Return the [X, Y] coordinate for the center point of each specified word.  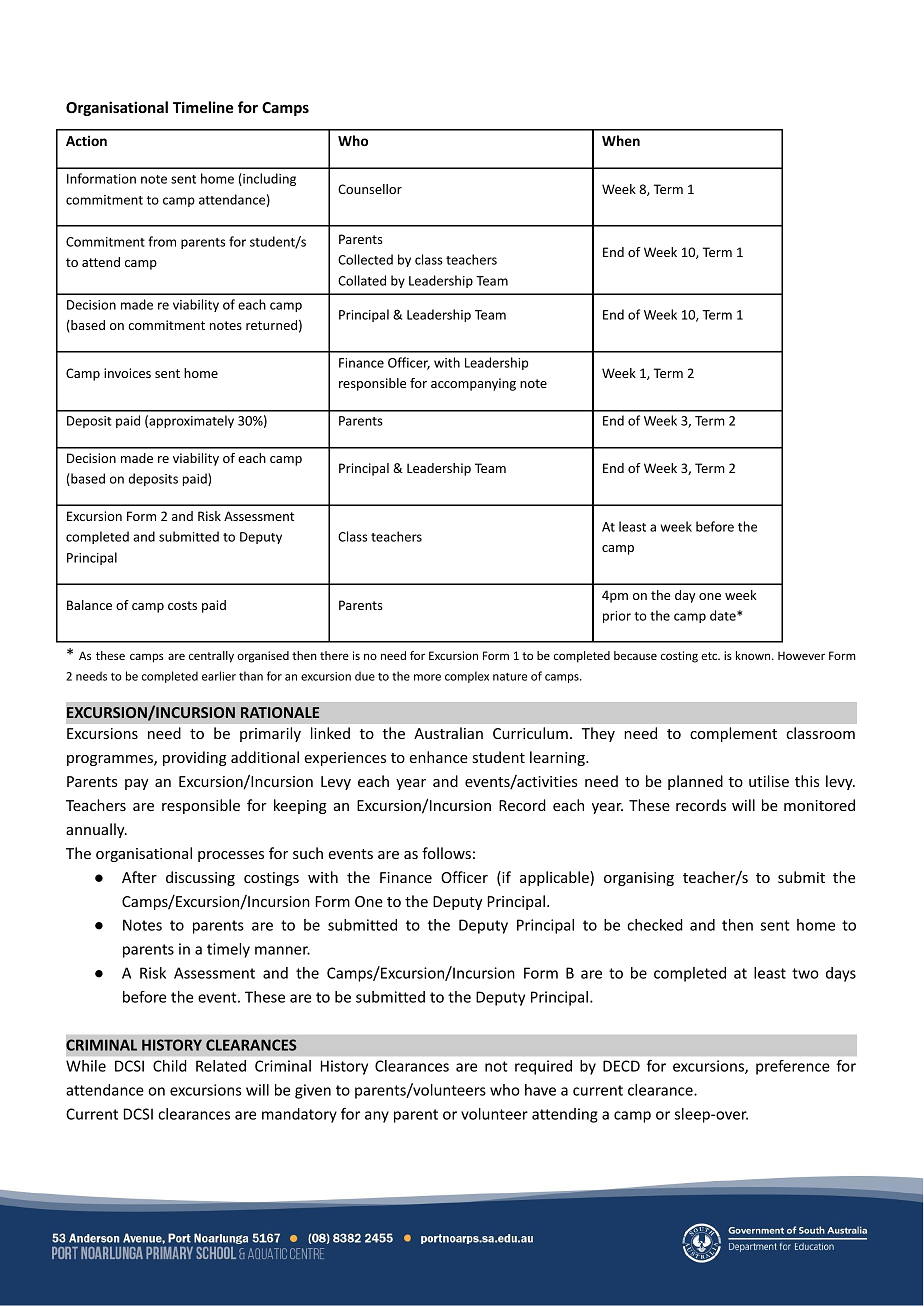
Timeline [203, 107]
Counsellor [370, 189]
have [540, 1090]
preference [793, 1067]
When [621, 140]
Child [169, 1066]
